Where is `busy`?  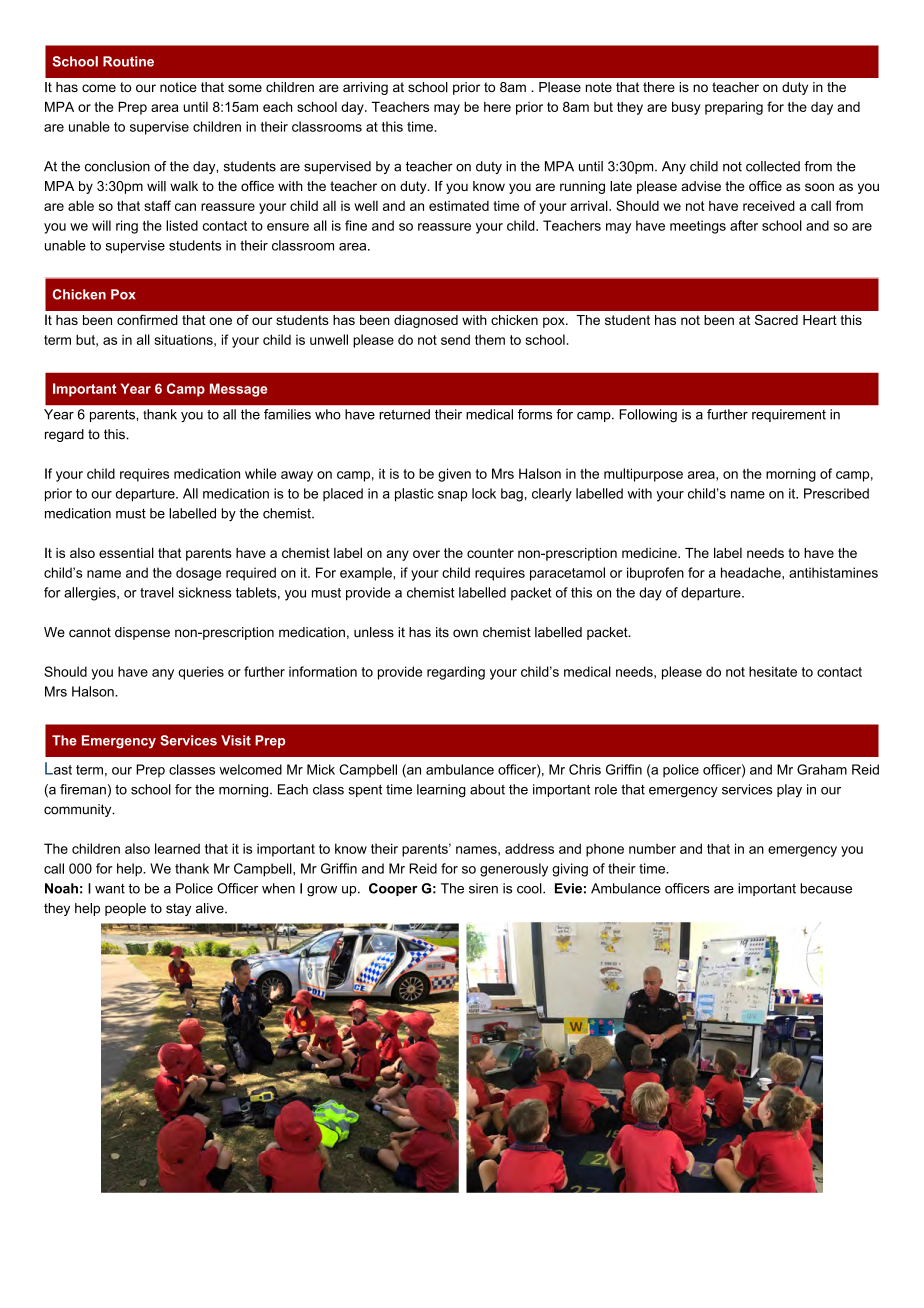 busy is located at coordinates (686, 108).
